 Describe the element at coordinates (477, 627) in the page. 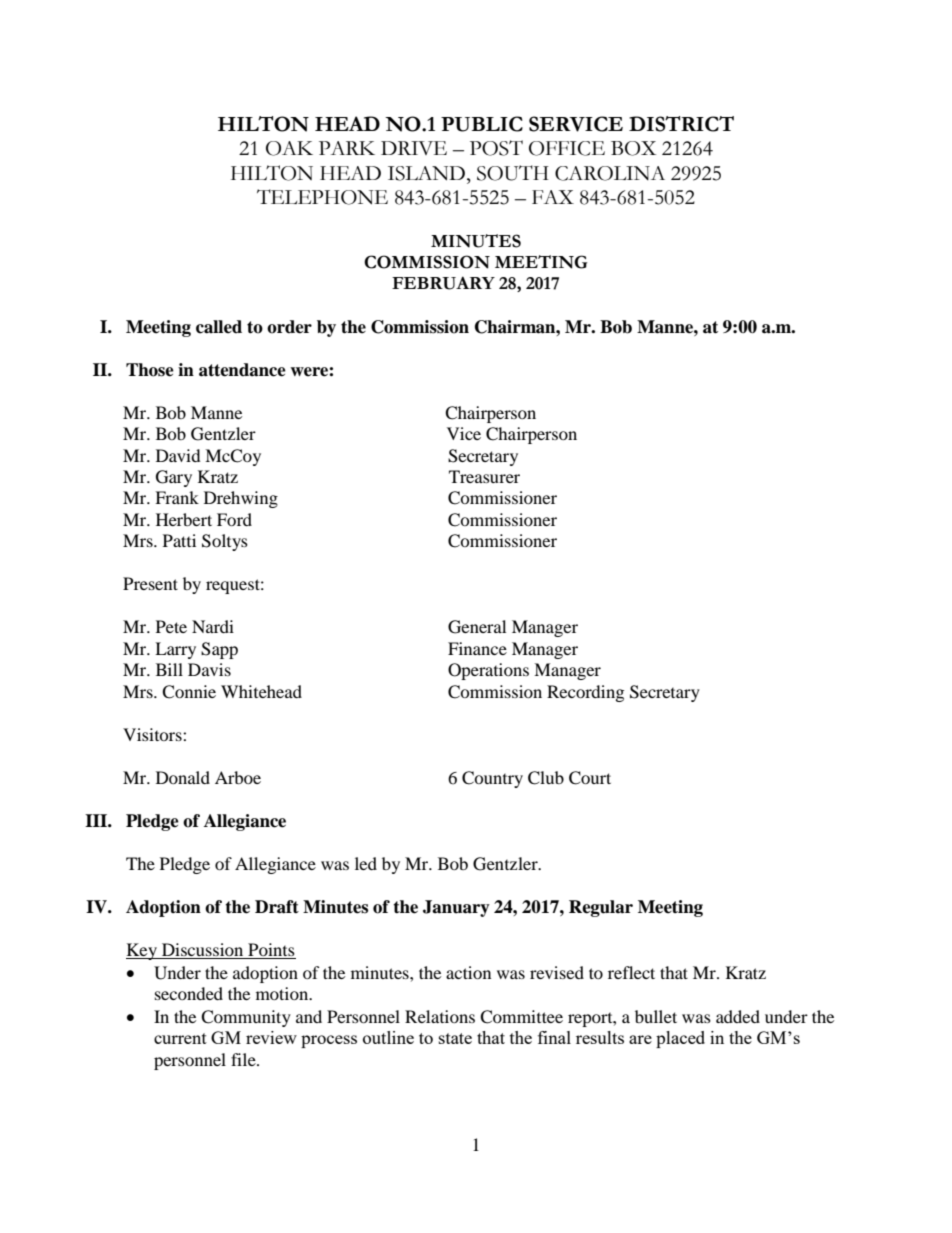

I see `General` at that location.
